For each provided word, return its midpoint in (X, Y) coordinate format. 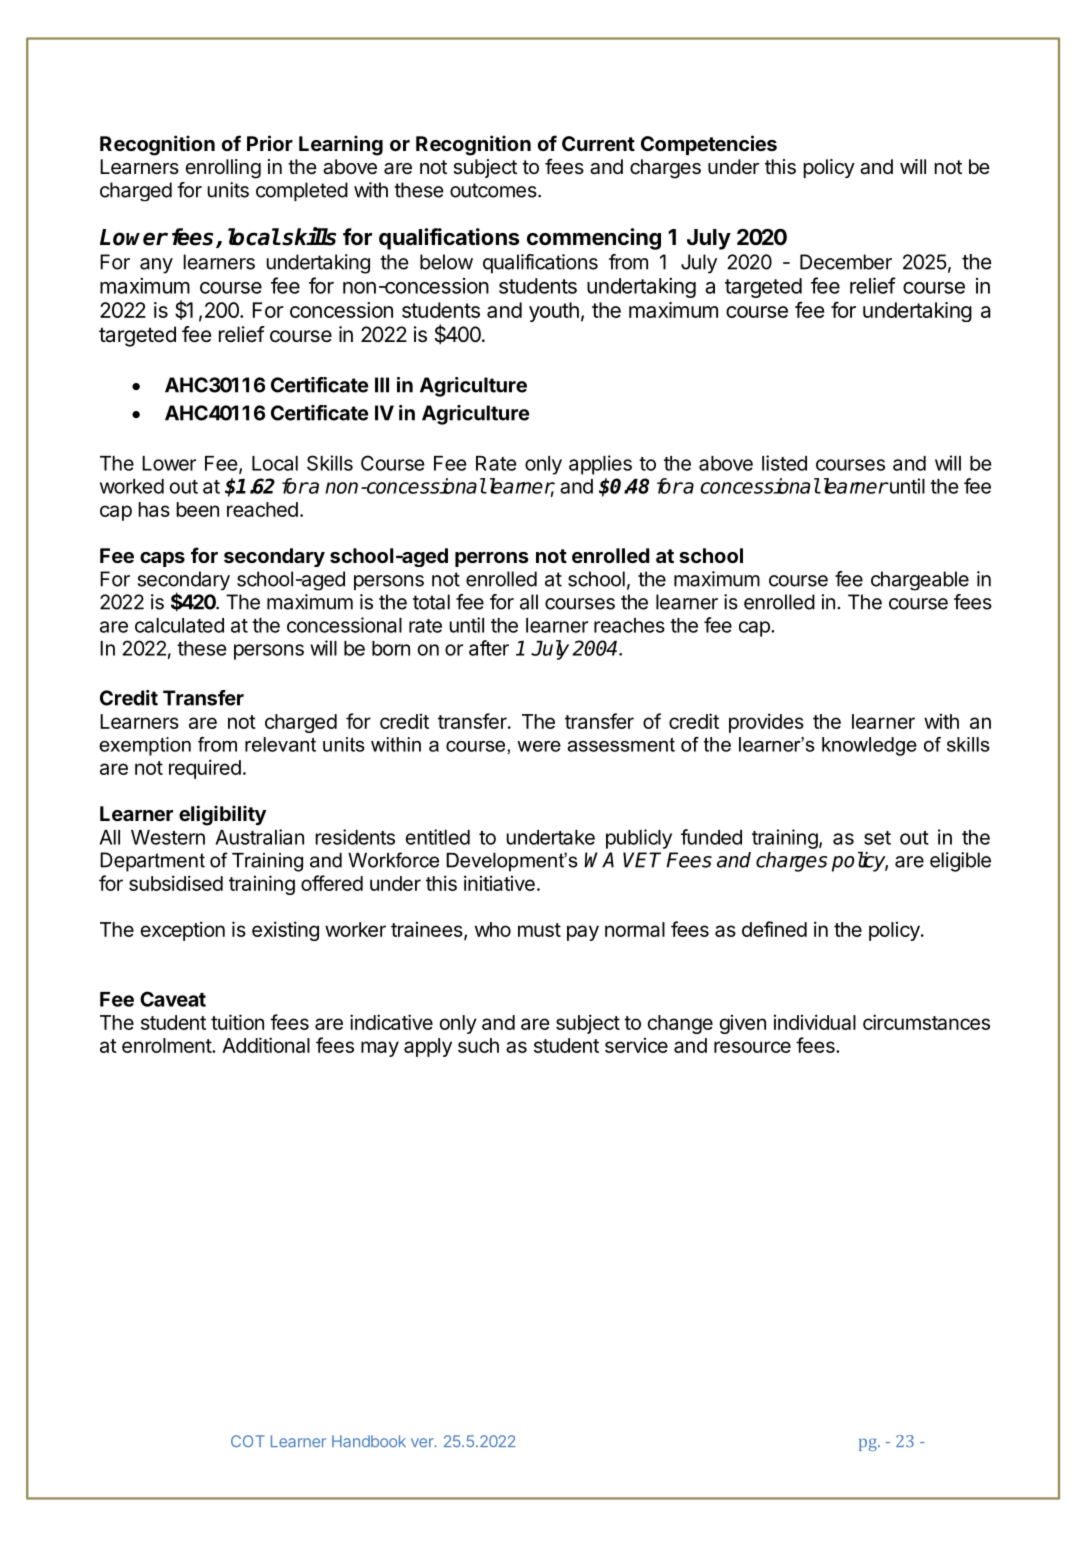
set (877, 838)
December (846, 262)
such (478, 1045)
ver (423, 1443)
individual (815, 1022)
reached (262, 509)
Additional (266, 1045)
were (539, 746)
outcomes (493, 190)
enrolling (223, 169)
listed (784, 463)
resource (752, 1047)
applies (600, 465)
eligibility (222, 815)
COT (248, 1441)
